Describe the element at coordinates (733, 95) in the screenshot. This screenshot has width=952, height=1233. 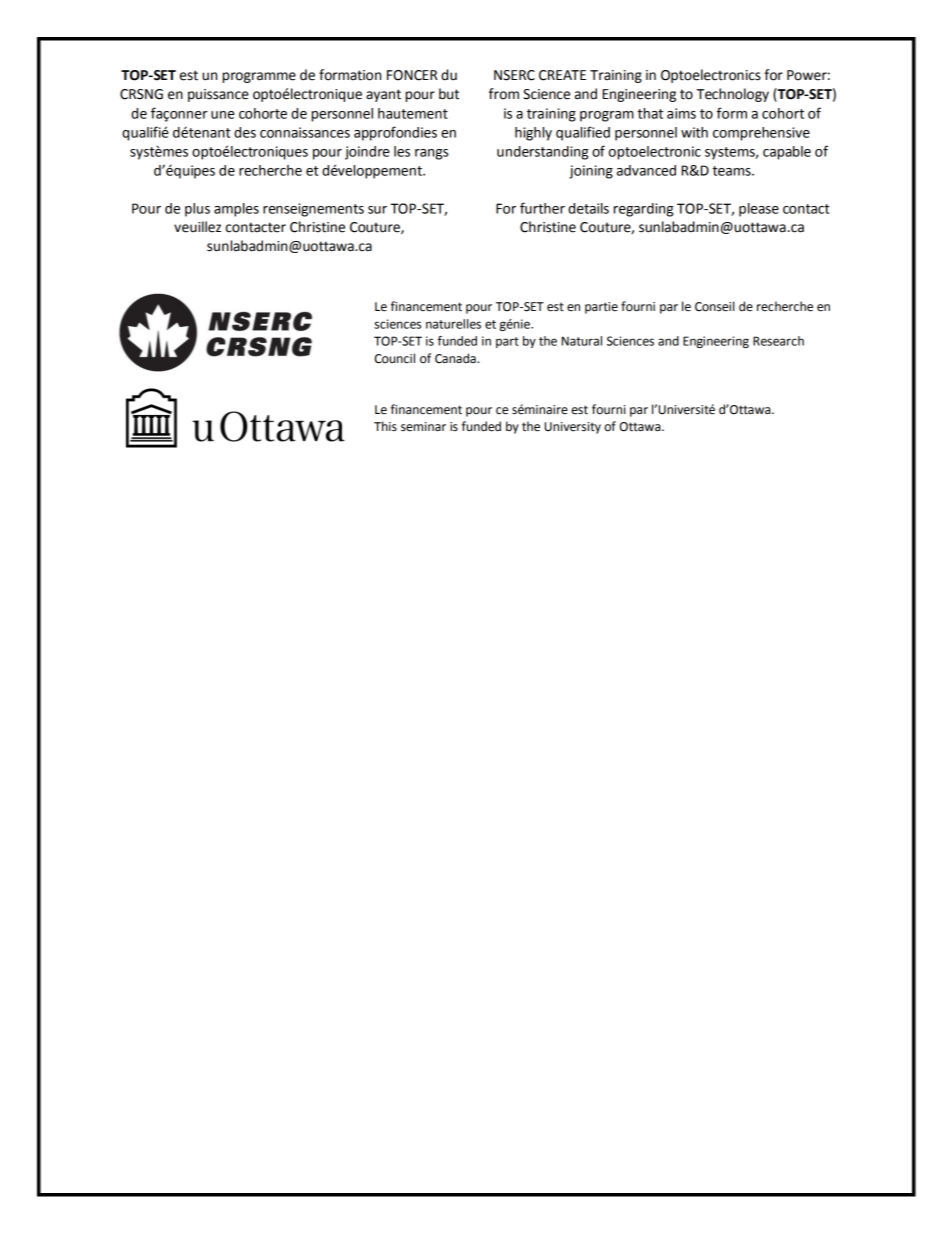
I see `Technology` at that location.
